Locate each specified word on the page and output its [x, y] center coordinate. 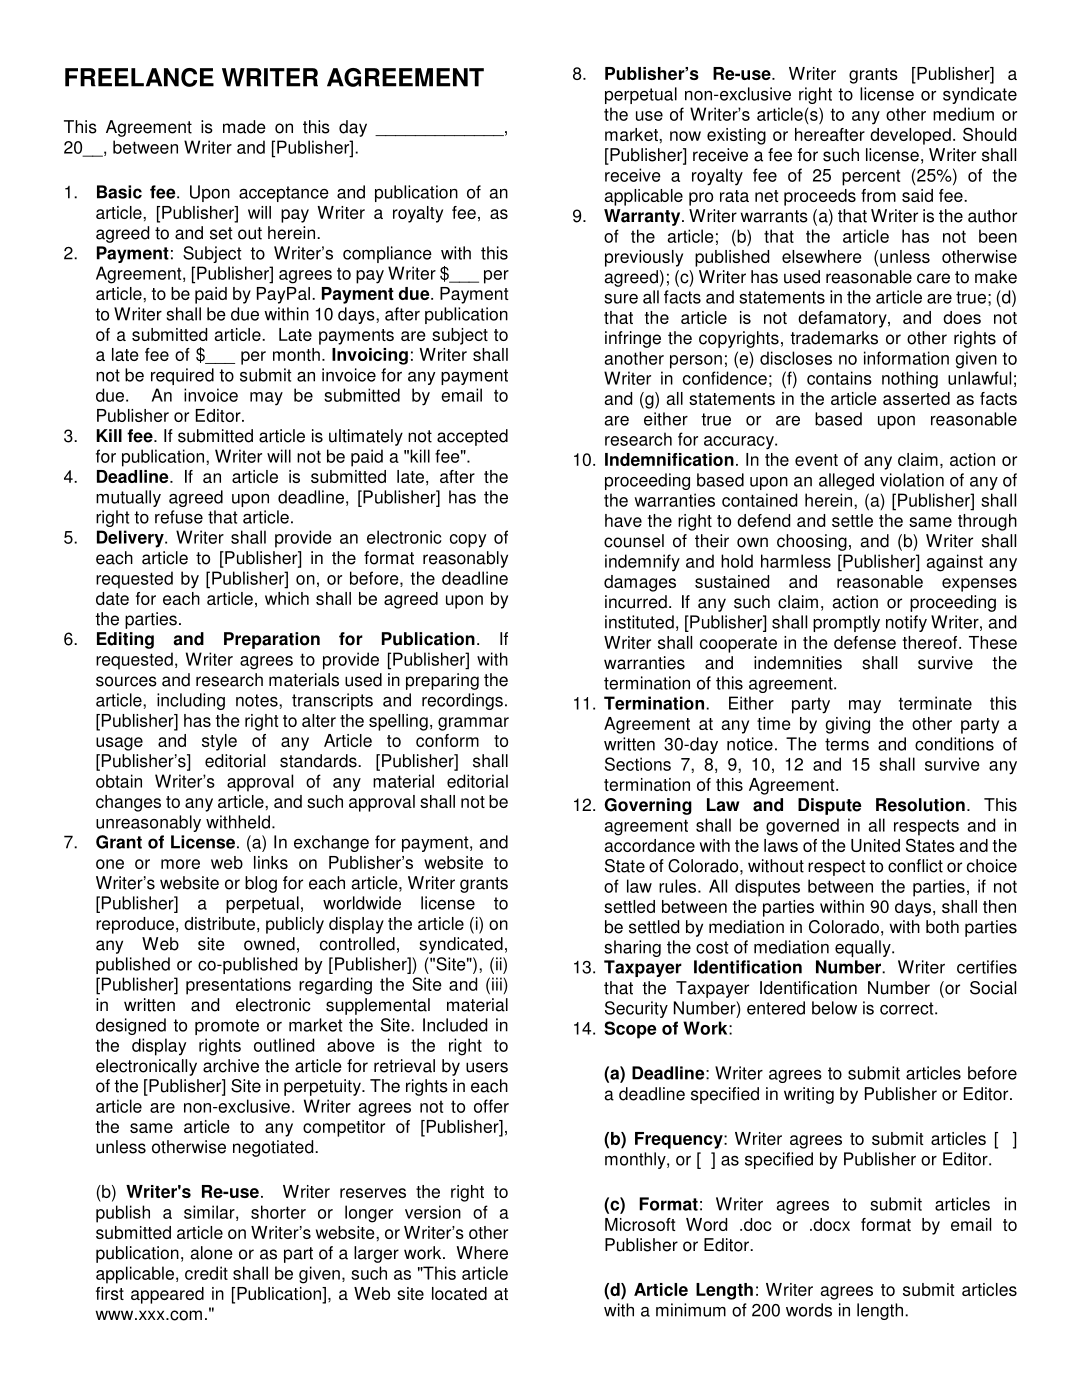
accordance [649, 845]
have [623, 520]
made [244, 127]
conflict [915, 866]
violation [912, 480]
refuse [179, 517]
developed [910, 136]
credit [206, 1273]
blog [261, 884]
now [685, 136]
